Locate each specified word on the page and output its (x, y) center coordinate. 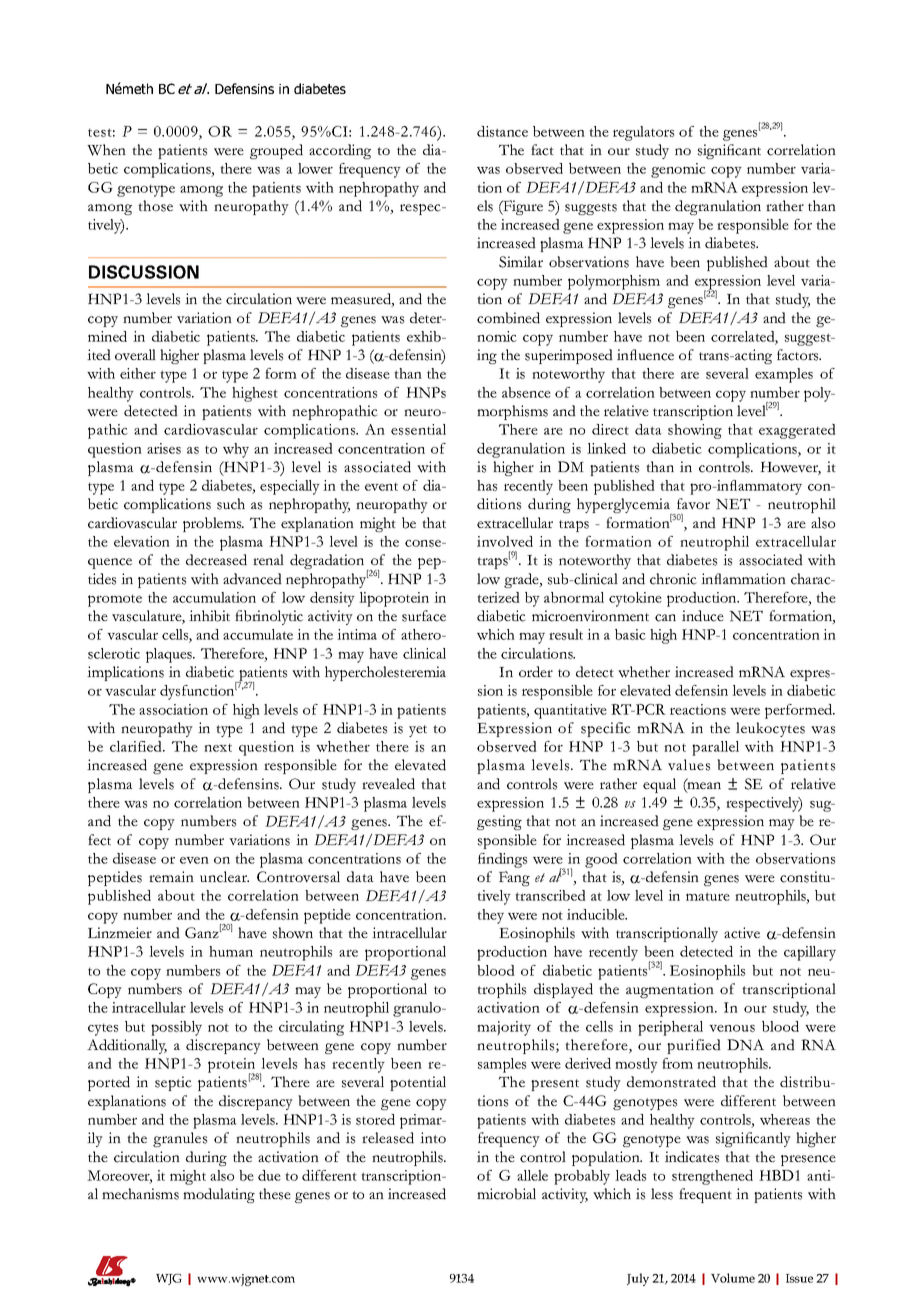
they (490, 916)
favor (693, 503)
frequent (705, 1195)
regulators (643, 133)
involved (505, 541)
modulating (219, 1195)
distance (502, 131)
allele (532, 1175)
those (155, 206)
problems (213, 524)
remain (171, 876)
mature (708, 896)
